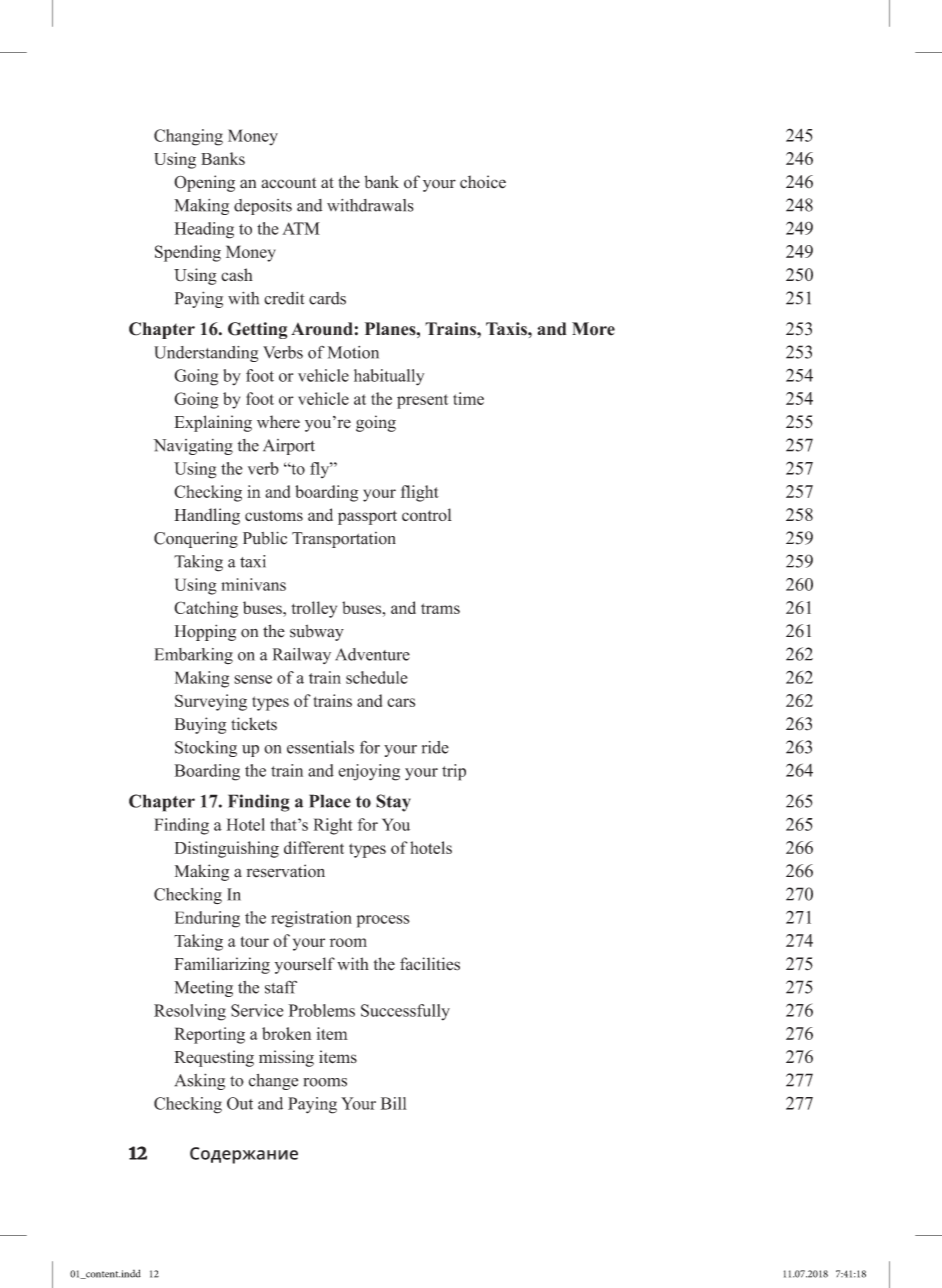  I want to click on Bill, so click(394, 1103).
